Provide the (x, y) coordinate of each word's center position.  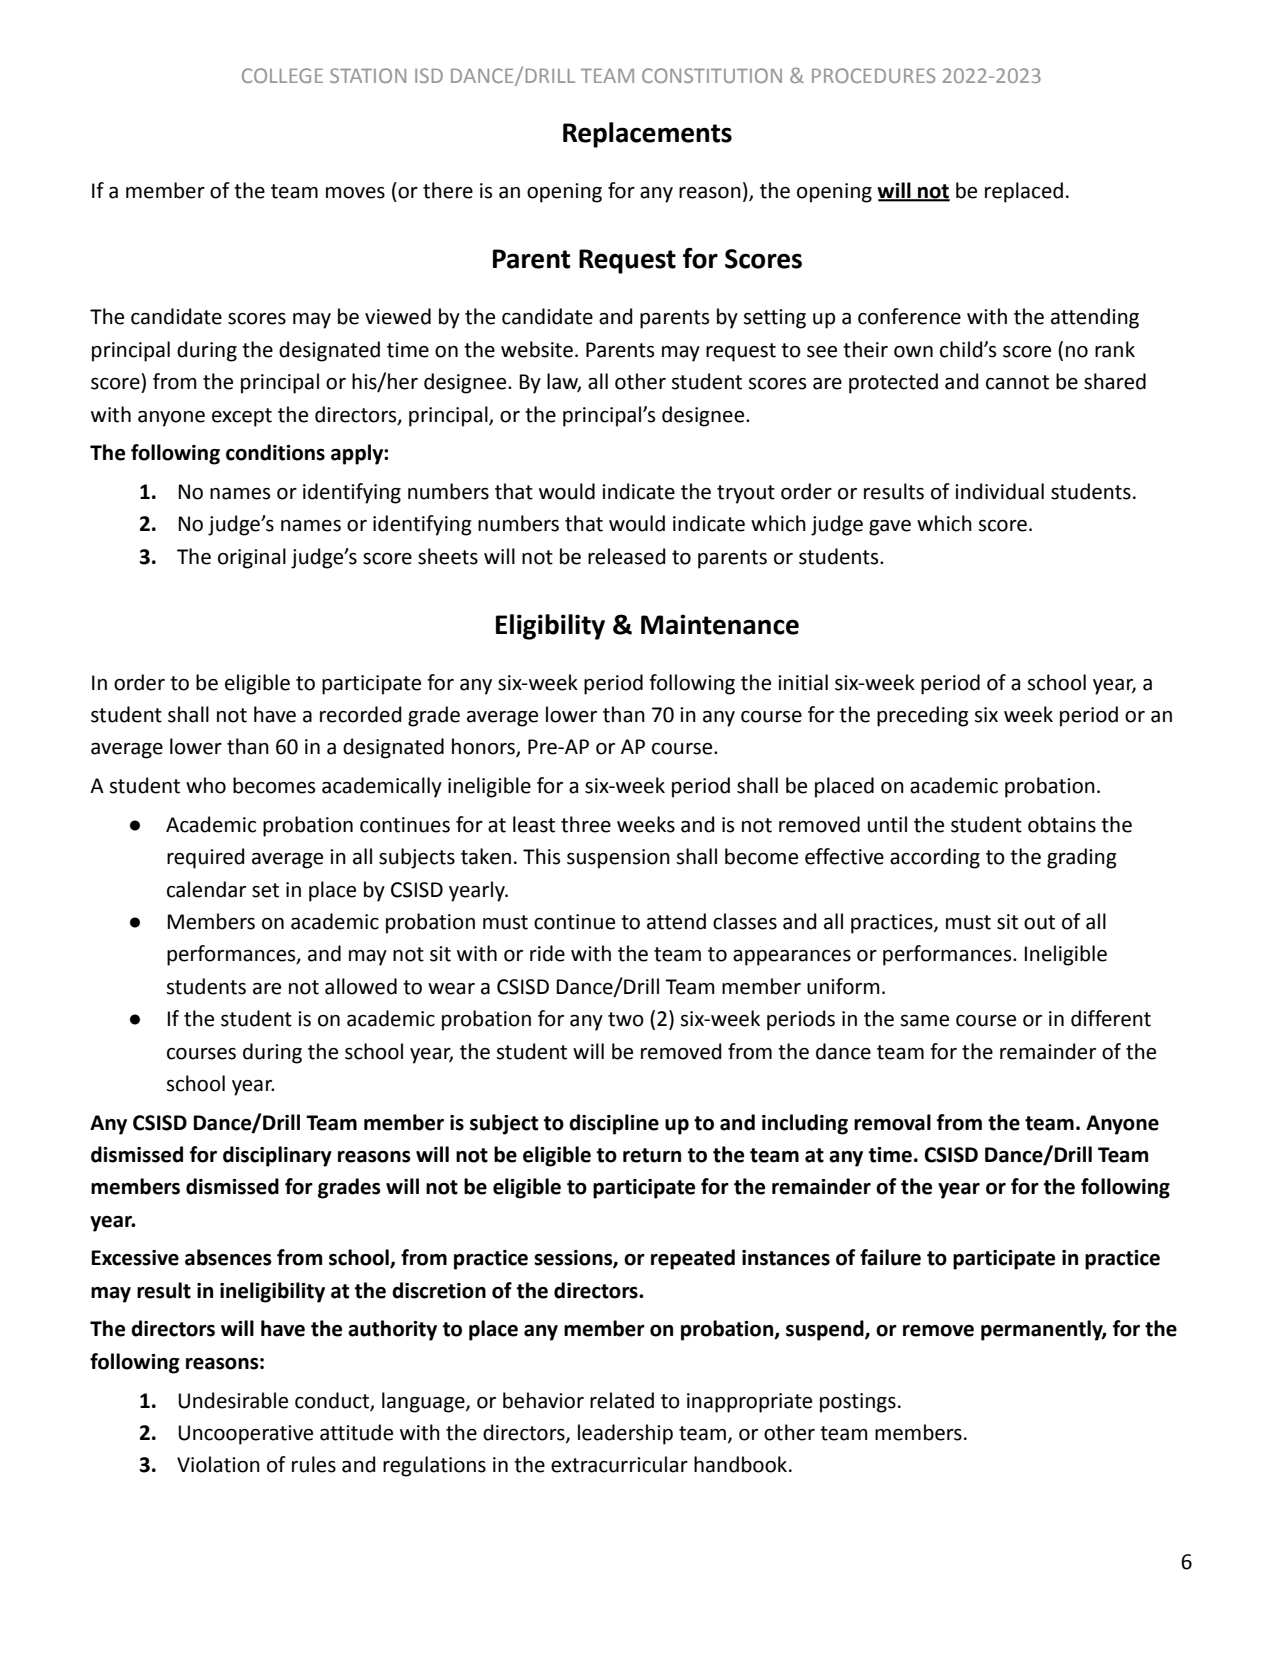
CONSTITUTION (712, 75)
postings (858, 1403)
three (586, 824)
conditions (275, 452)
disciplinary (277, 1156)
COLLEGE (282, 75)
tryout (746, 494)
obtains (1062, 824)
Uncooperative (245, 1435)
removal (892, 1122)
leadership (625, 1434)
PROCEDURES (873, 75)
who (206, 785)
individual (999, 491)
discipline (614, 1124)
